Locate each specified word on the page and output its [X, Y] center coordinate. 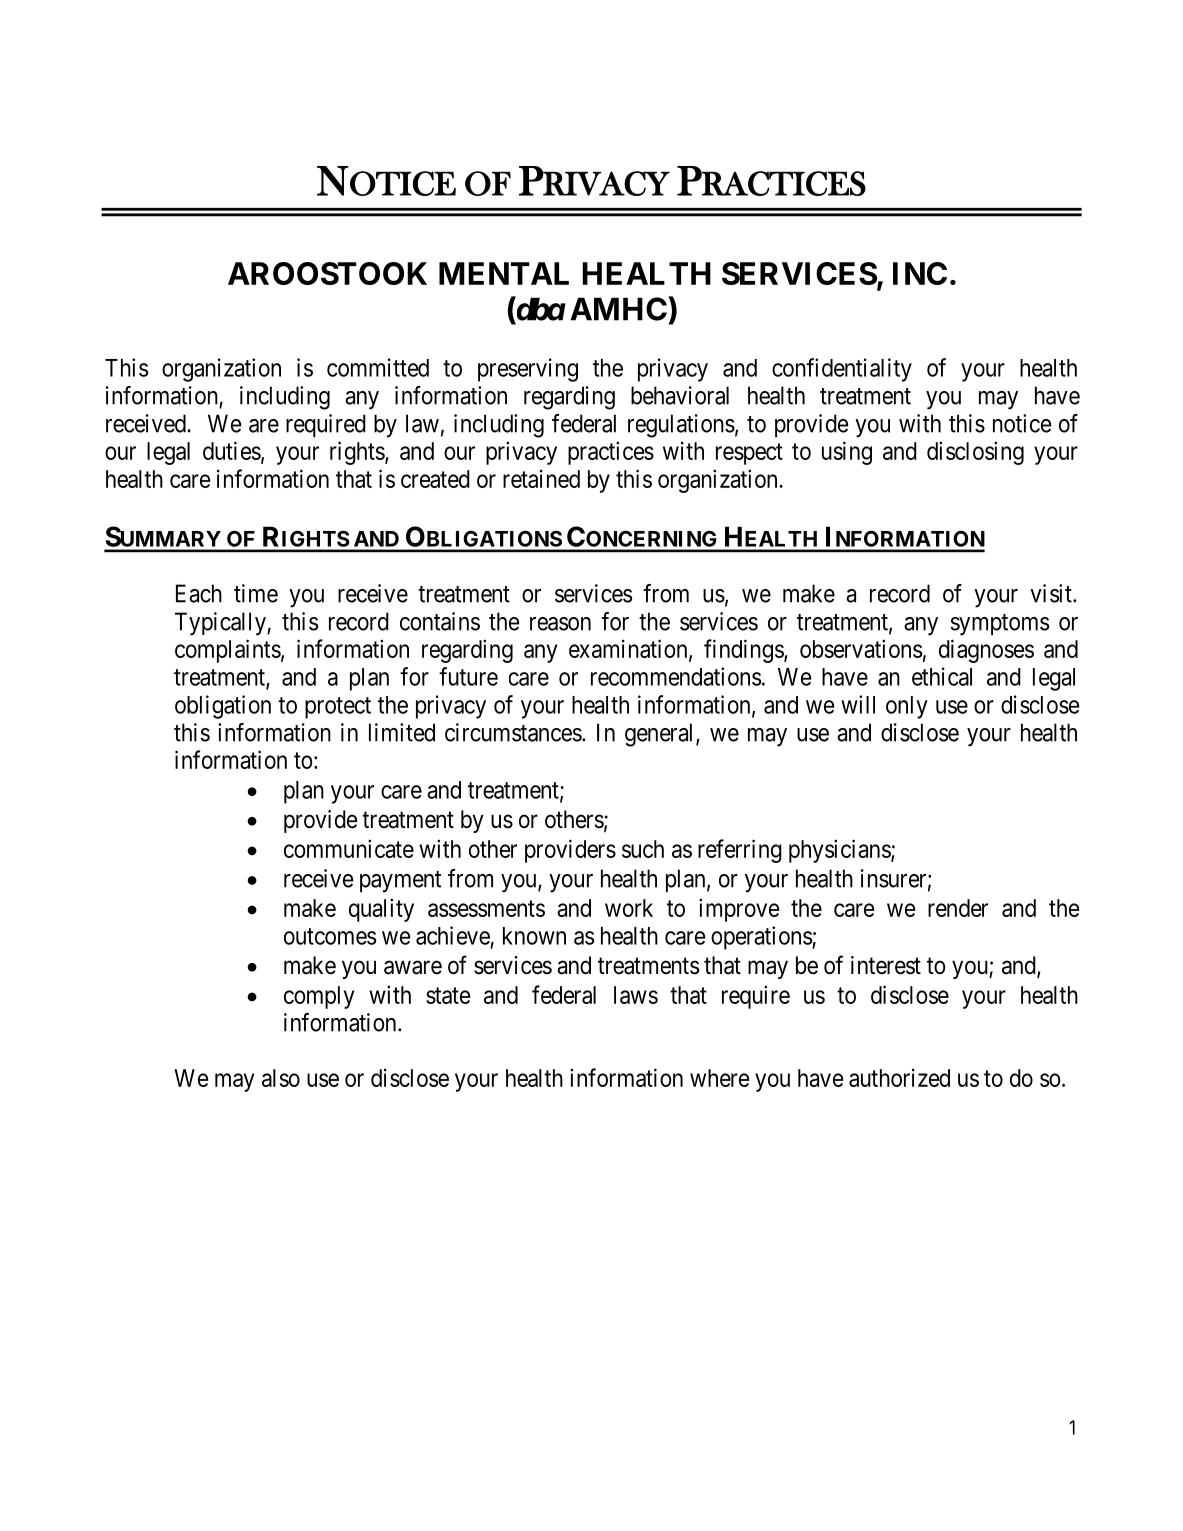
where [719, 1078]
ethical [942, 676]
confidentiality [842, 370]
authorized [899, 1077]
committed [378, 367]
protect [338, 708]
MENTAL [504, 273]
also [281, 1078]
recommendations [676, 676]
